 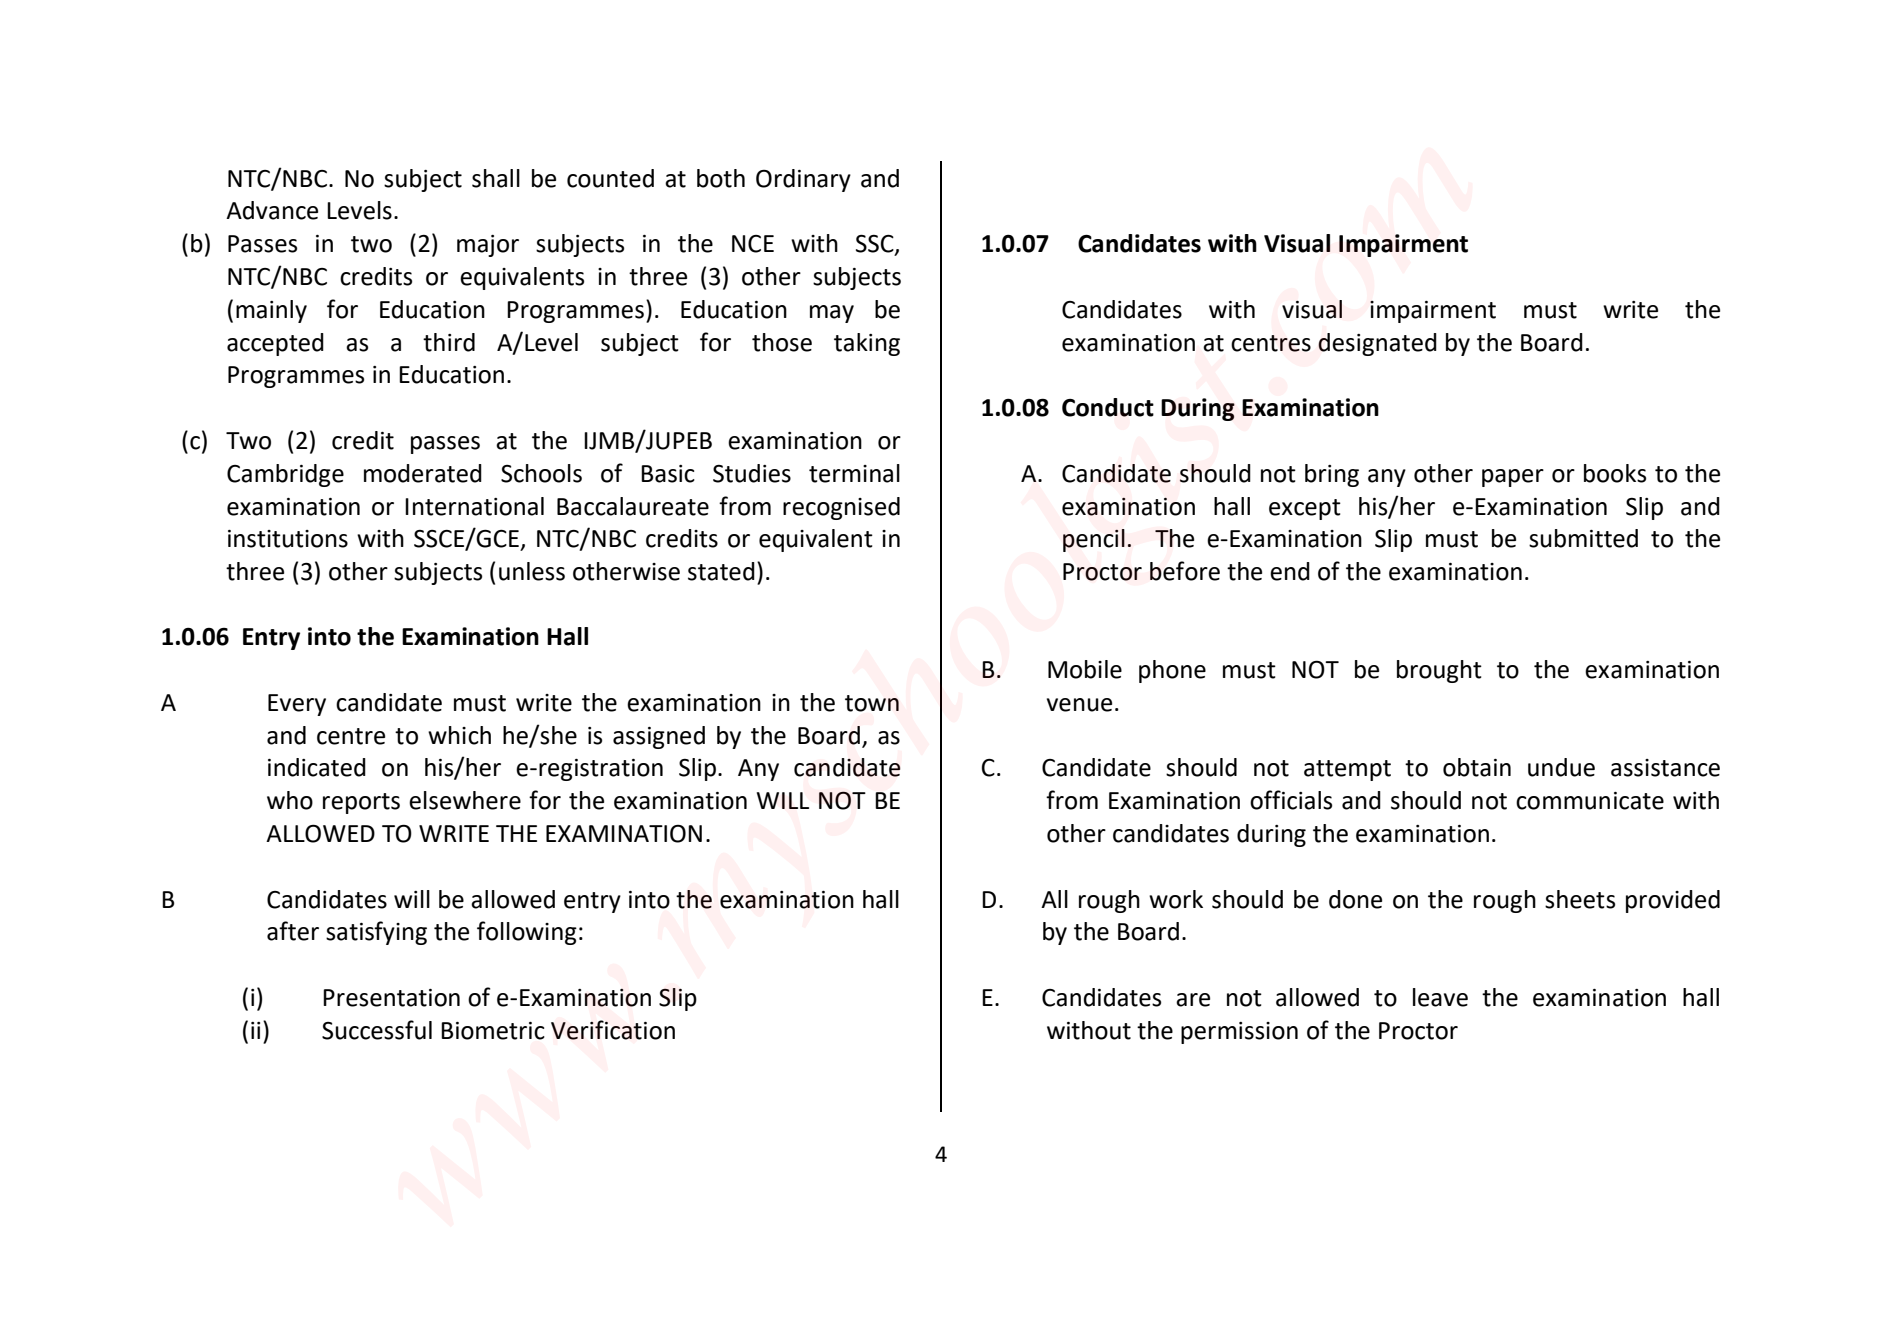 I want to click on third, so click(x=449, y=342).
